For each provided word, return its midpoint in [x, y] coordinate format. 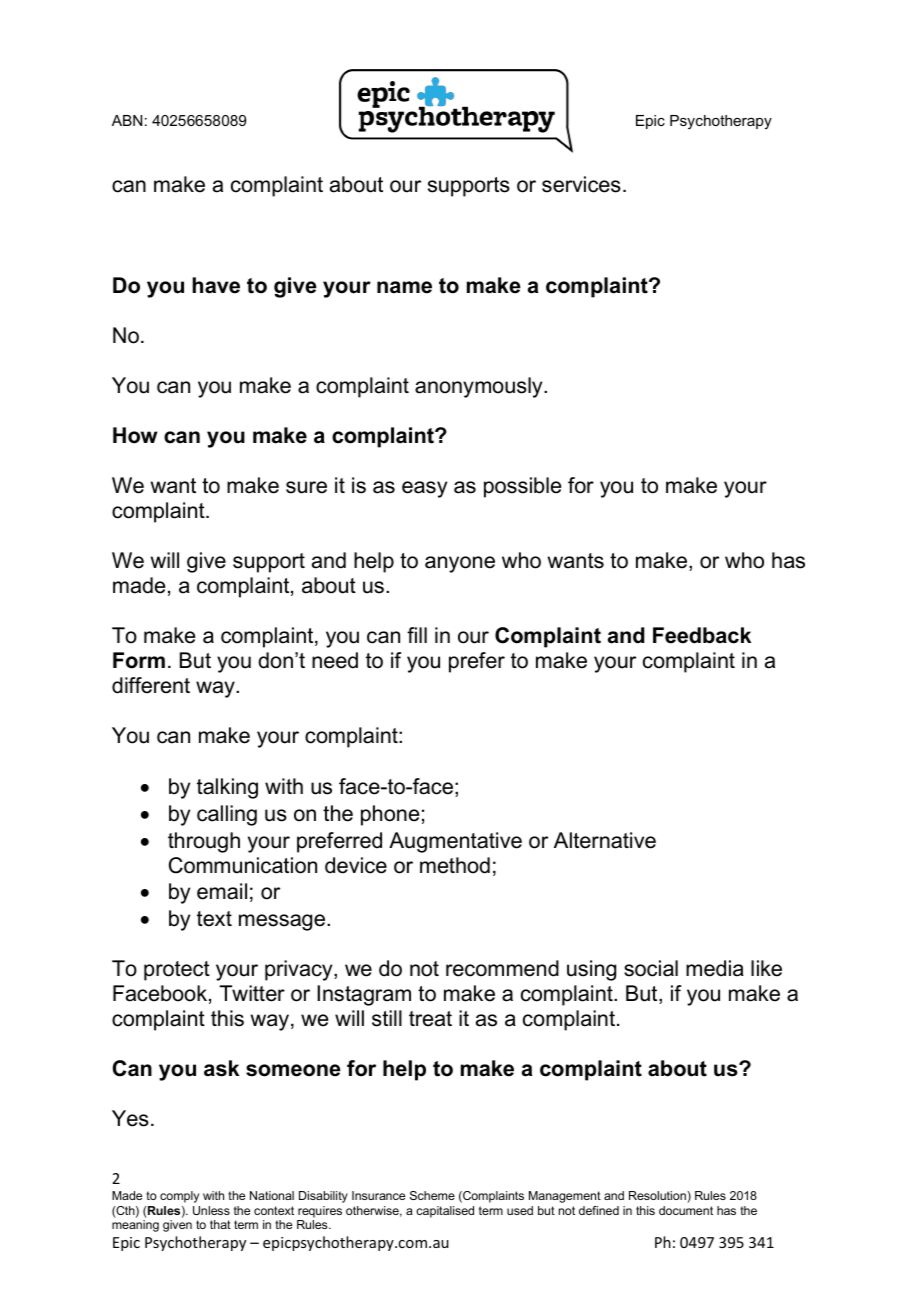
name [404, 287]
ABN [127, 120]
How [135, 435]
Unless [211, 1210]
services [581, 184]
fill [417, 635]
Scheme [432, 1195]
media [715, 968]
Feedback [702, 635]
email [222, 891]
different [151, 685]
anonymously [480, 387]
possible [522, 487]
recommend [502, 968]
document [686, 1210]
